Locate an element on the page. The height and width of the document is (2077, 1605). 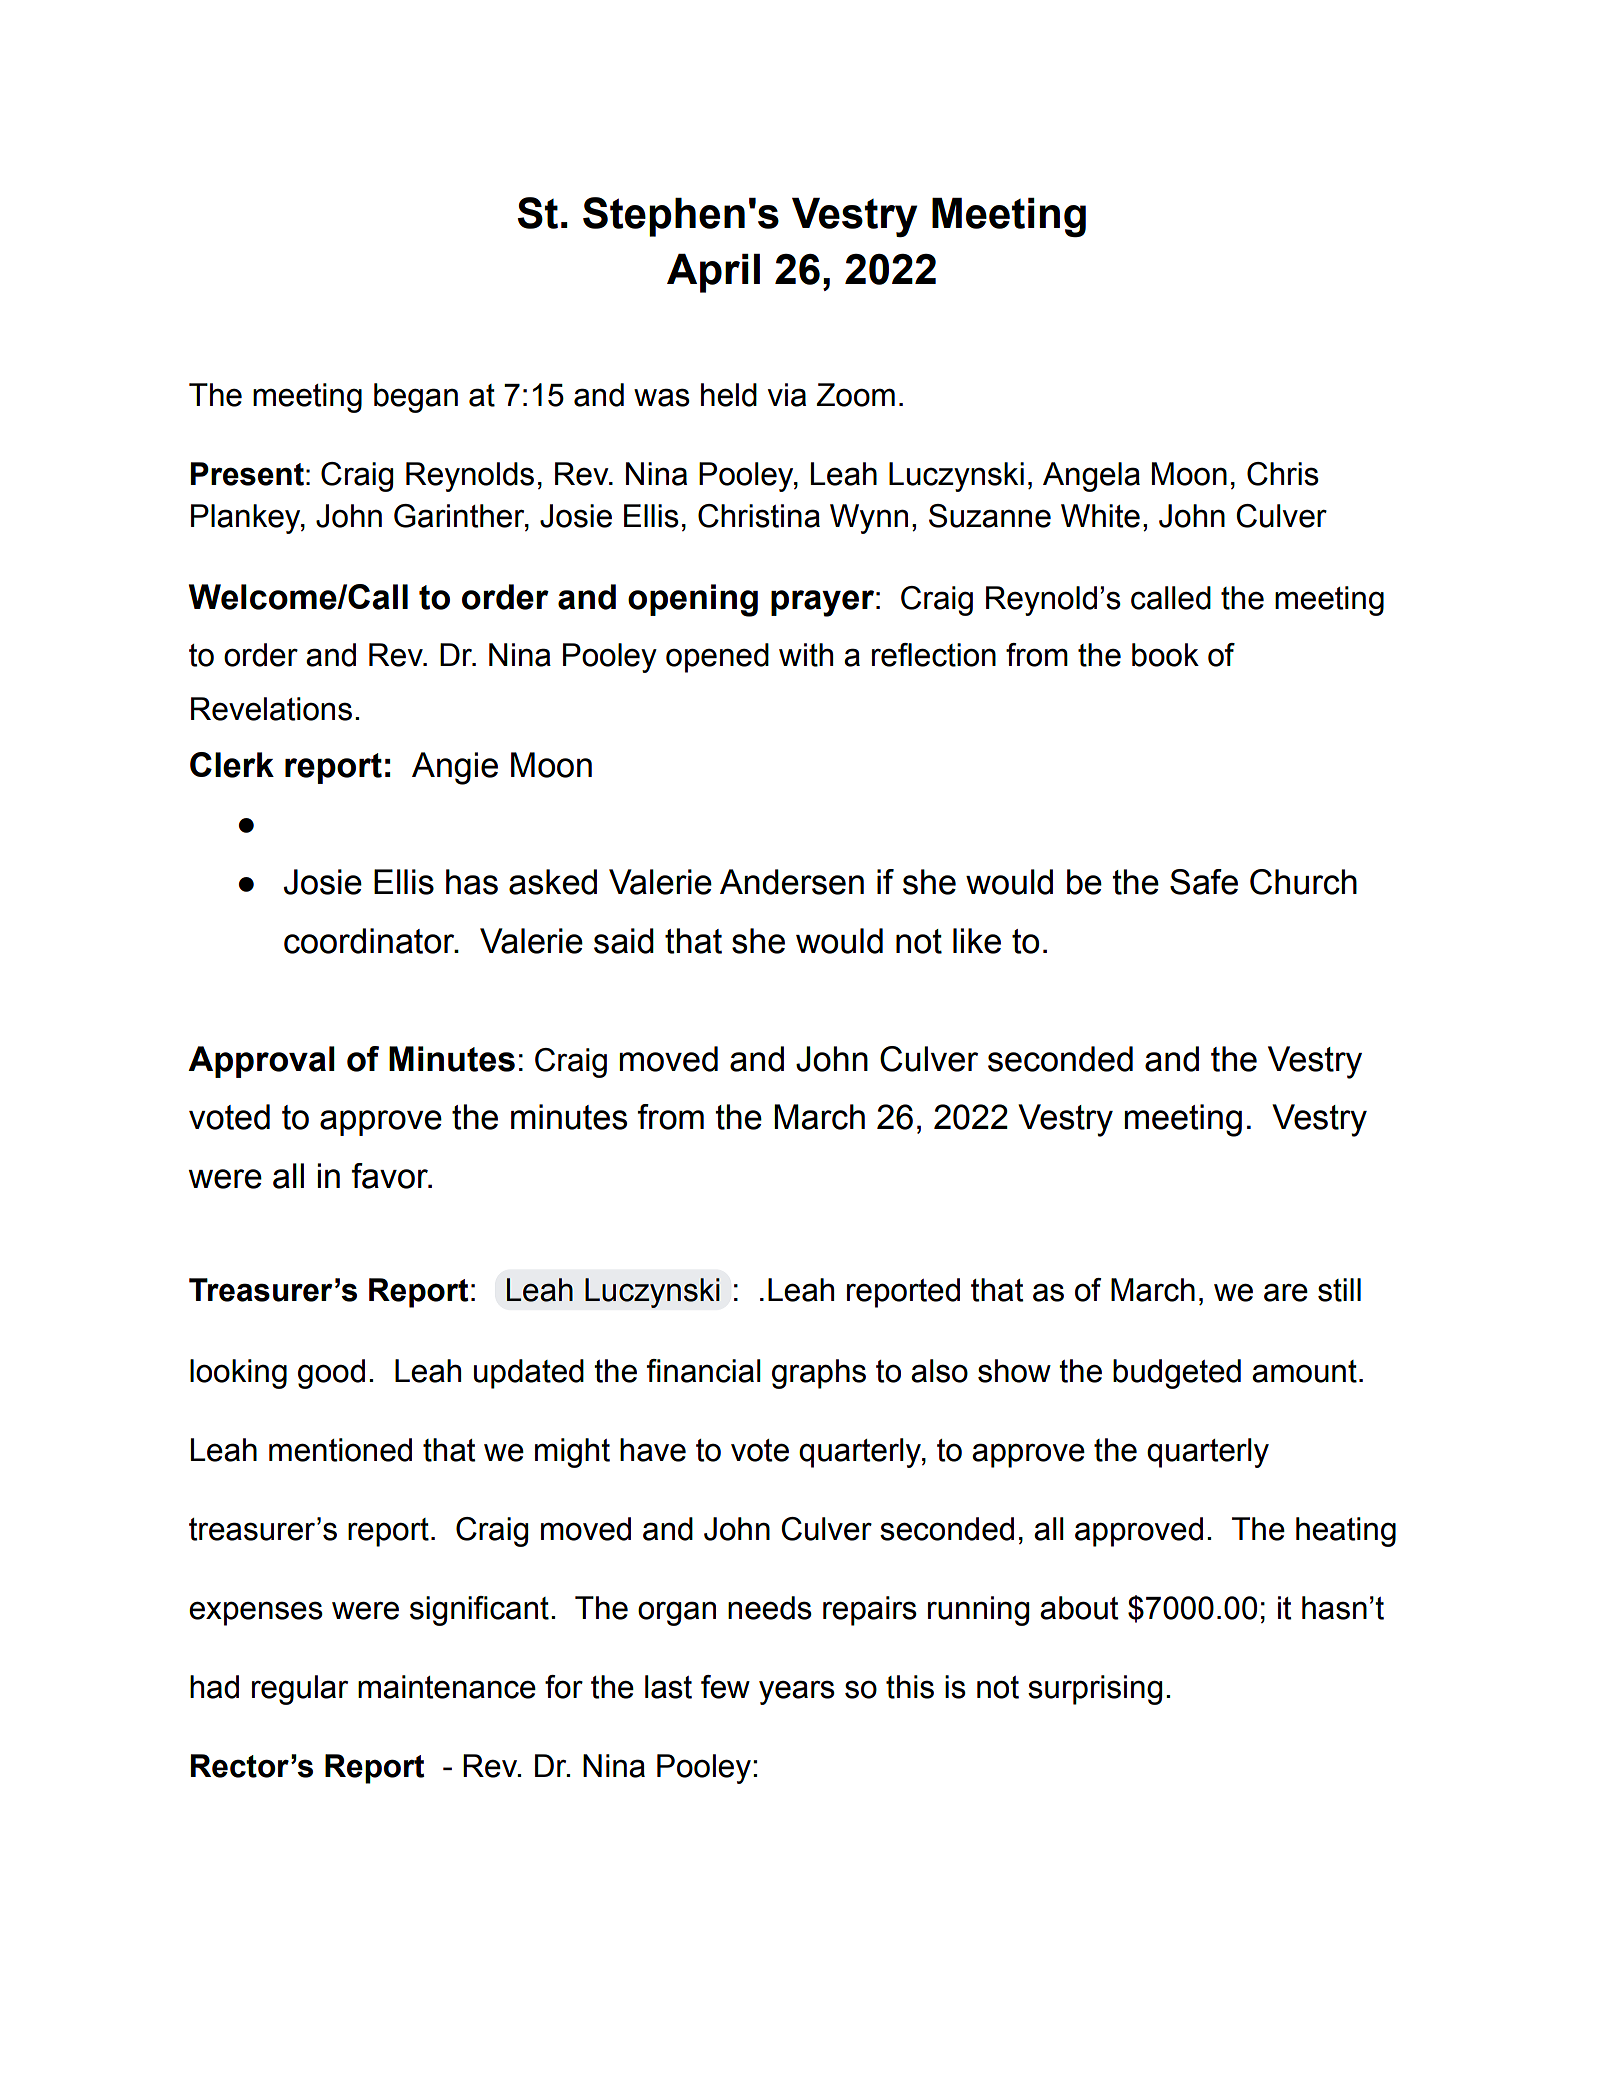
are is located at coordinates (1286, 1292).
